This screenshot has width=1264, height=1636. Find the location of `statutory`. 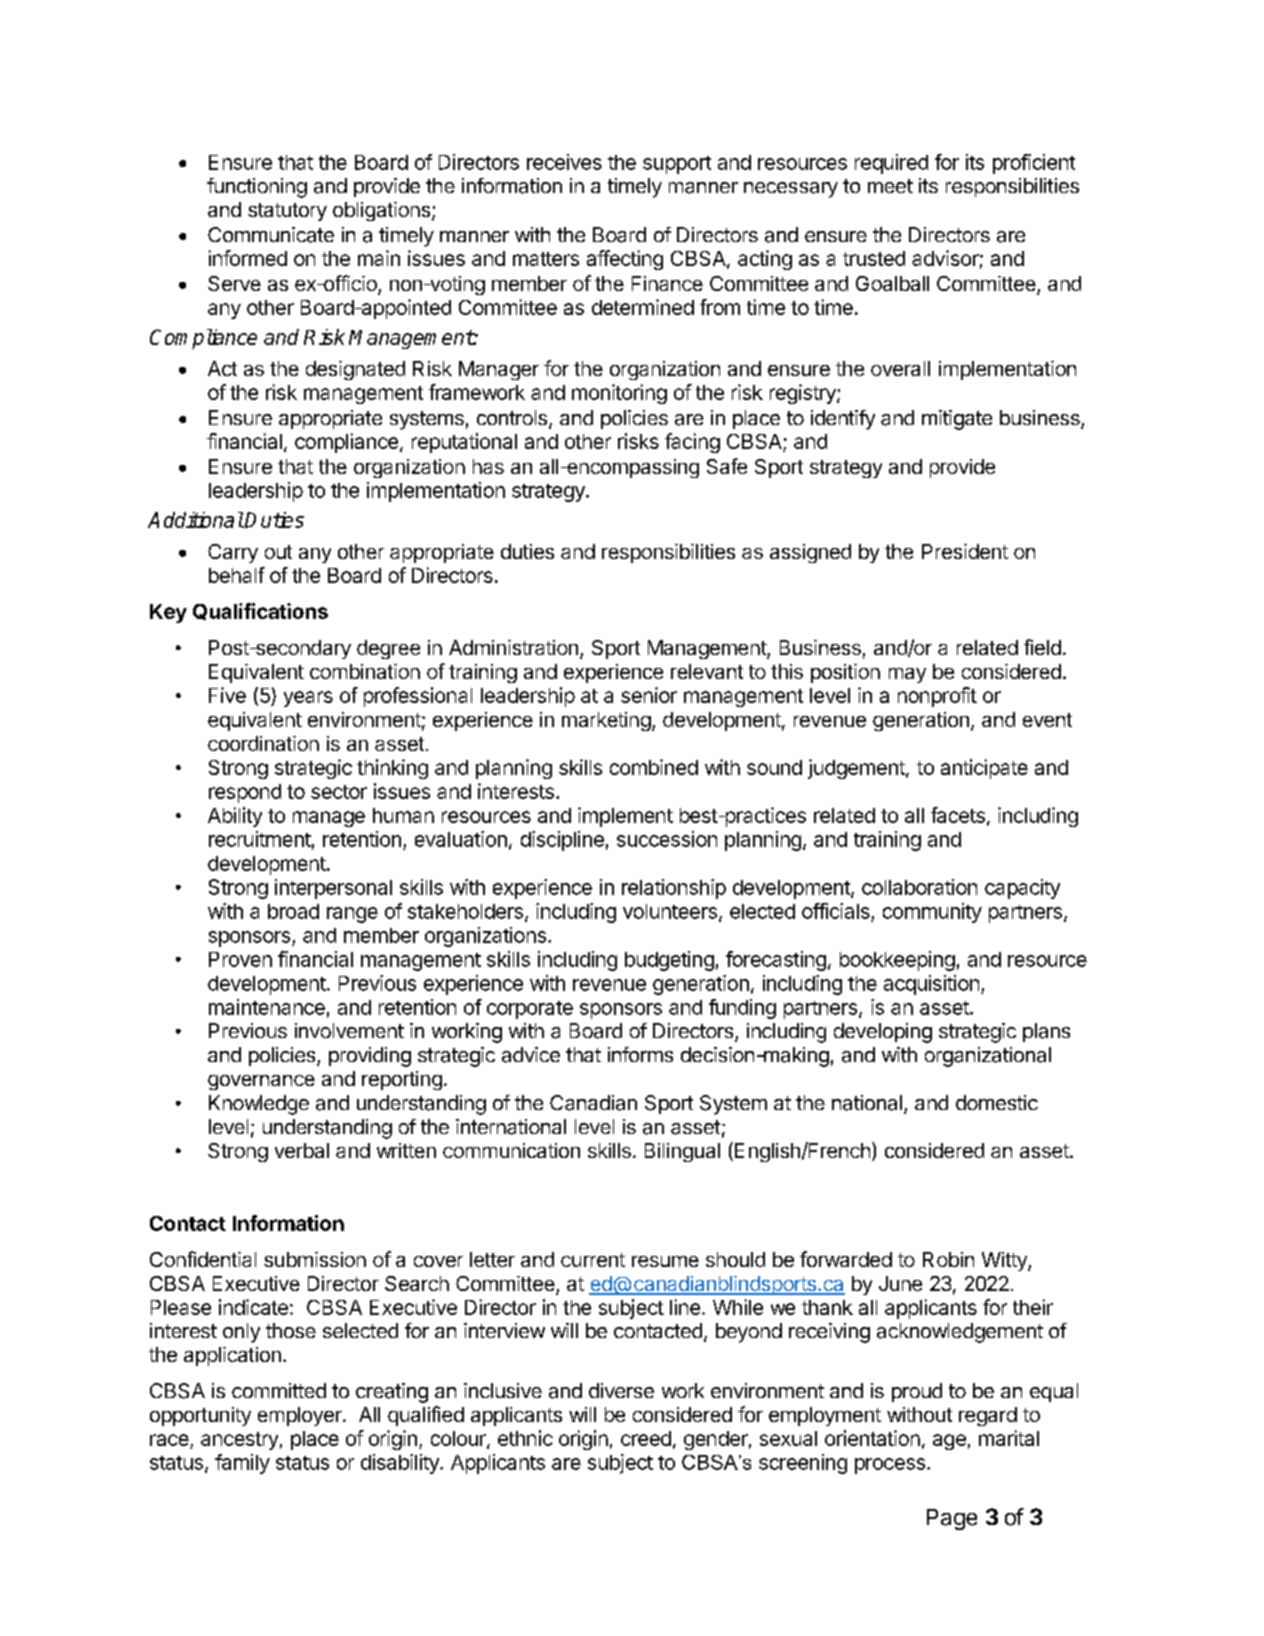

statutory is located at coordinates (287, 212).
